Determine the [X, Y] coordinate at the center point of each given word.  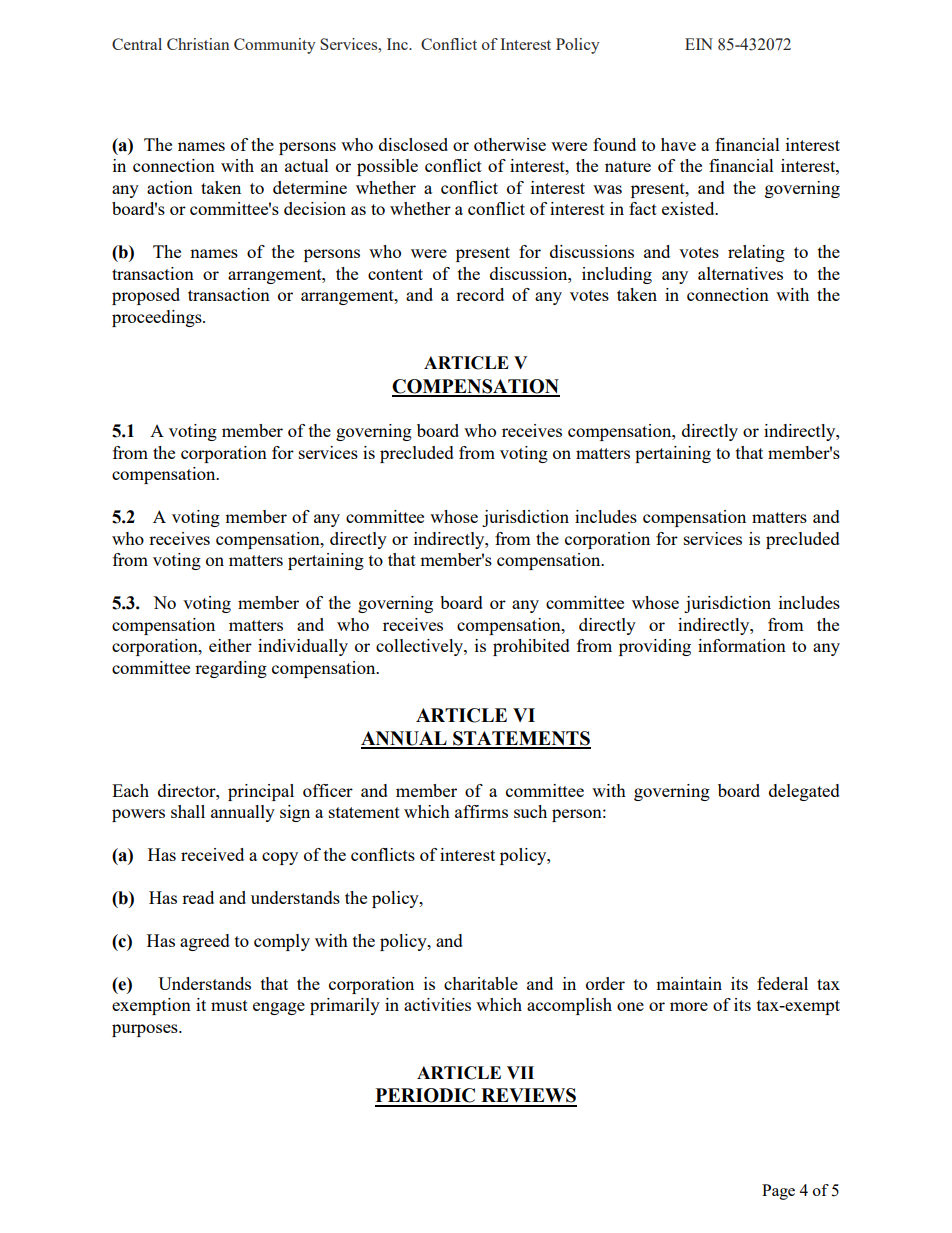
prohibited [531, 647]
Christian [198, 44]
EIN [699, 44]
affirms [481, 811]
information [742, 645]
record [480, 294]
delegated [804, 792]
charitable [481, 983]
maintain [689, 983]
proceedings [158, 318]
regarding [231, 669]
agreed [205, 942]
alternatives [740, 273]
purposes [146, 1030]
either [230, 645]
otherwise [510, 144]
